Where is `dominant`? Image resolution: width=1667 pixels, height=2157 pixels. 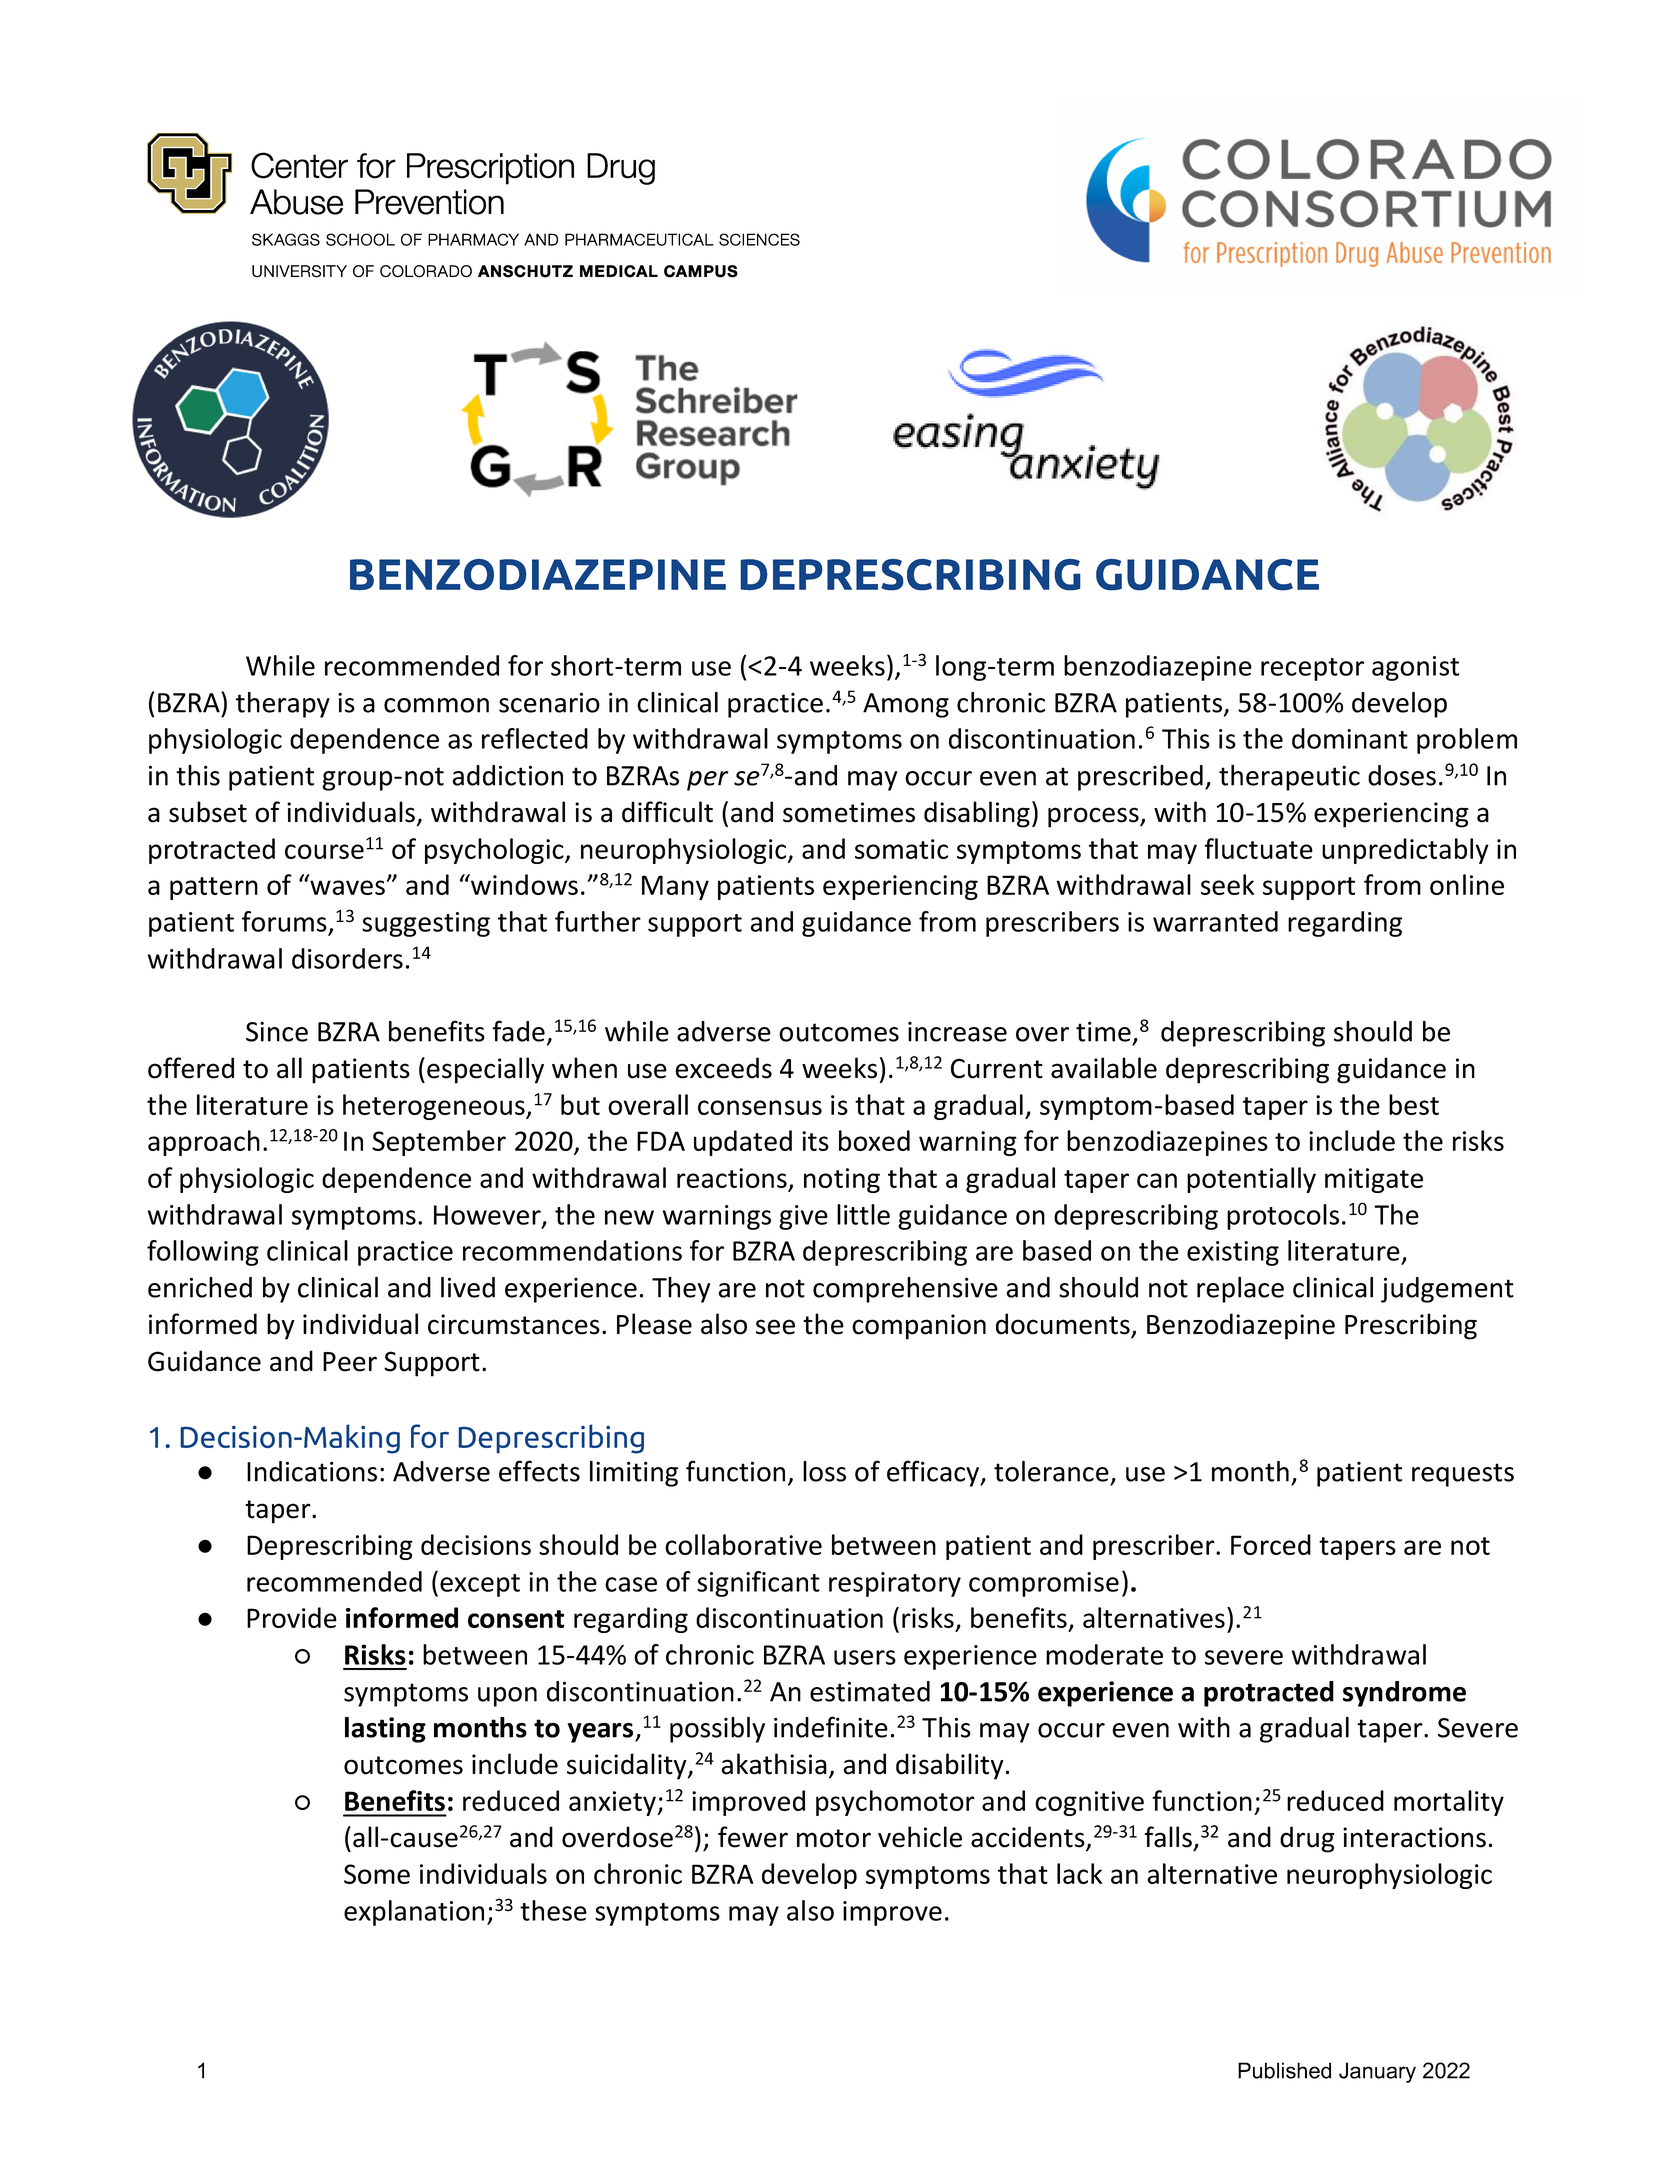
dominant is located at coordinates (1350, 738).
